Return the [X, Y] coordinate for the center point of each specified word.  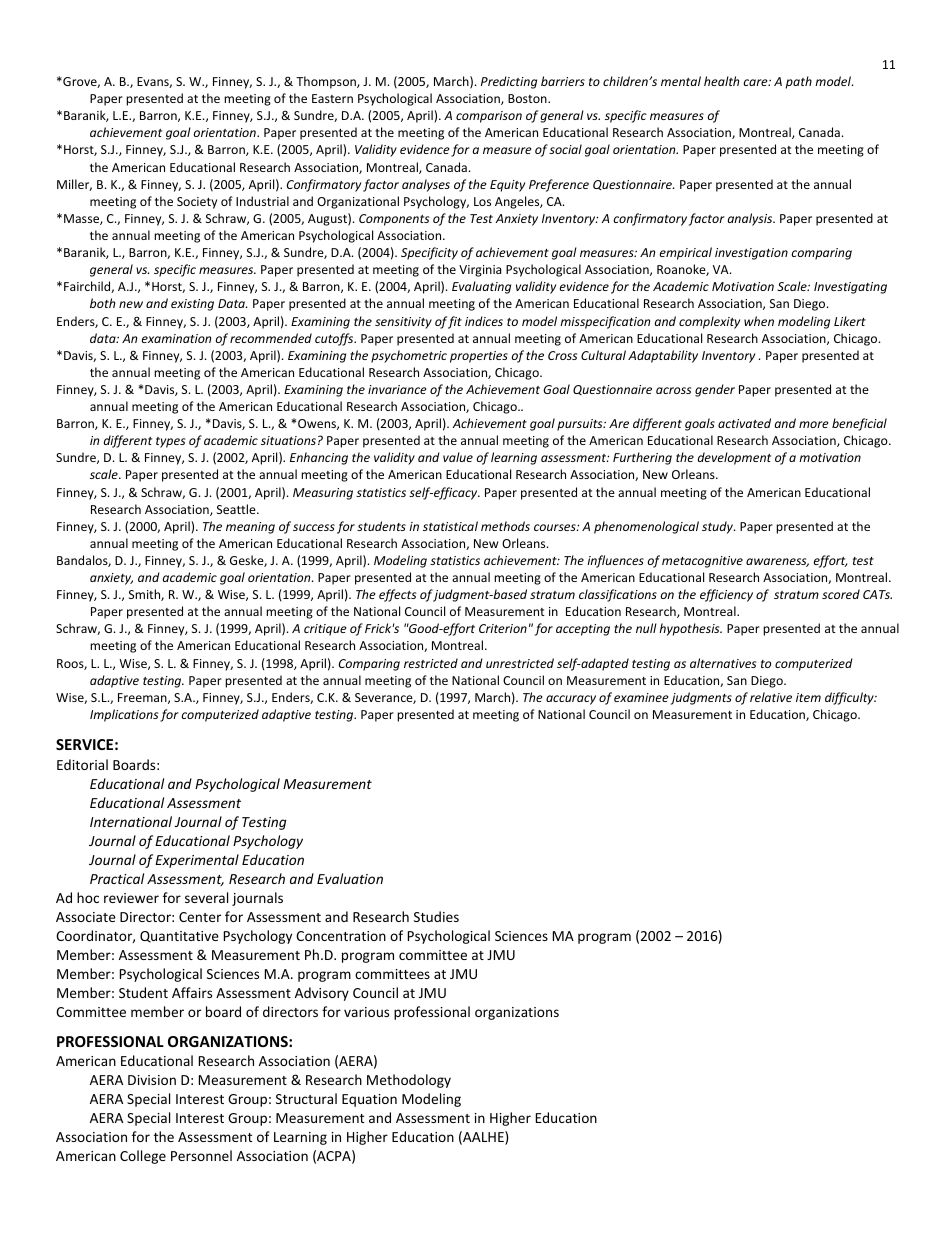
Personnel [201, 1155]
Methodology [409, 1081]
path [799, 82]
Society [197, 203]
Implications [124, 715]
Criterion [503, 628]
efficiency [726, 595]
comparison [489, 117]
